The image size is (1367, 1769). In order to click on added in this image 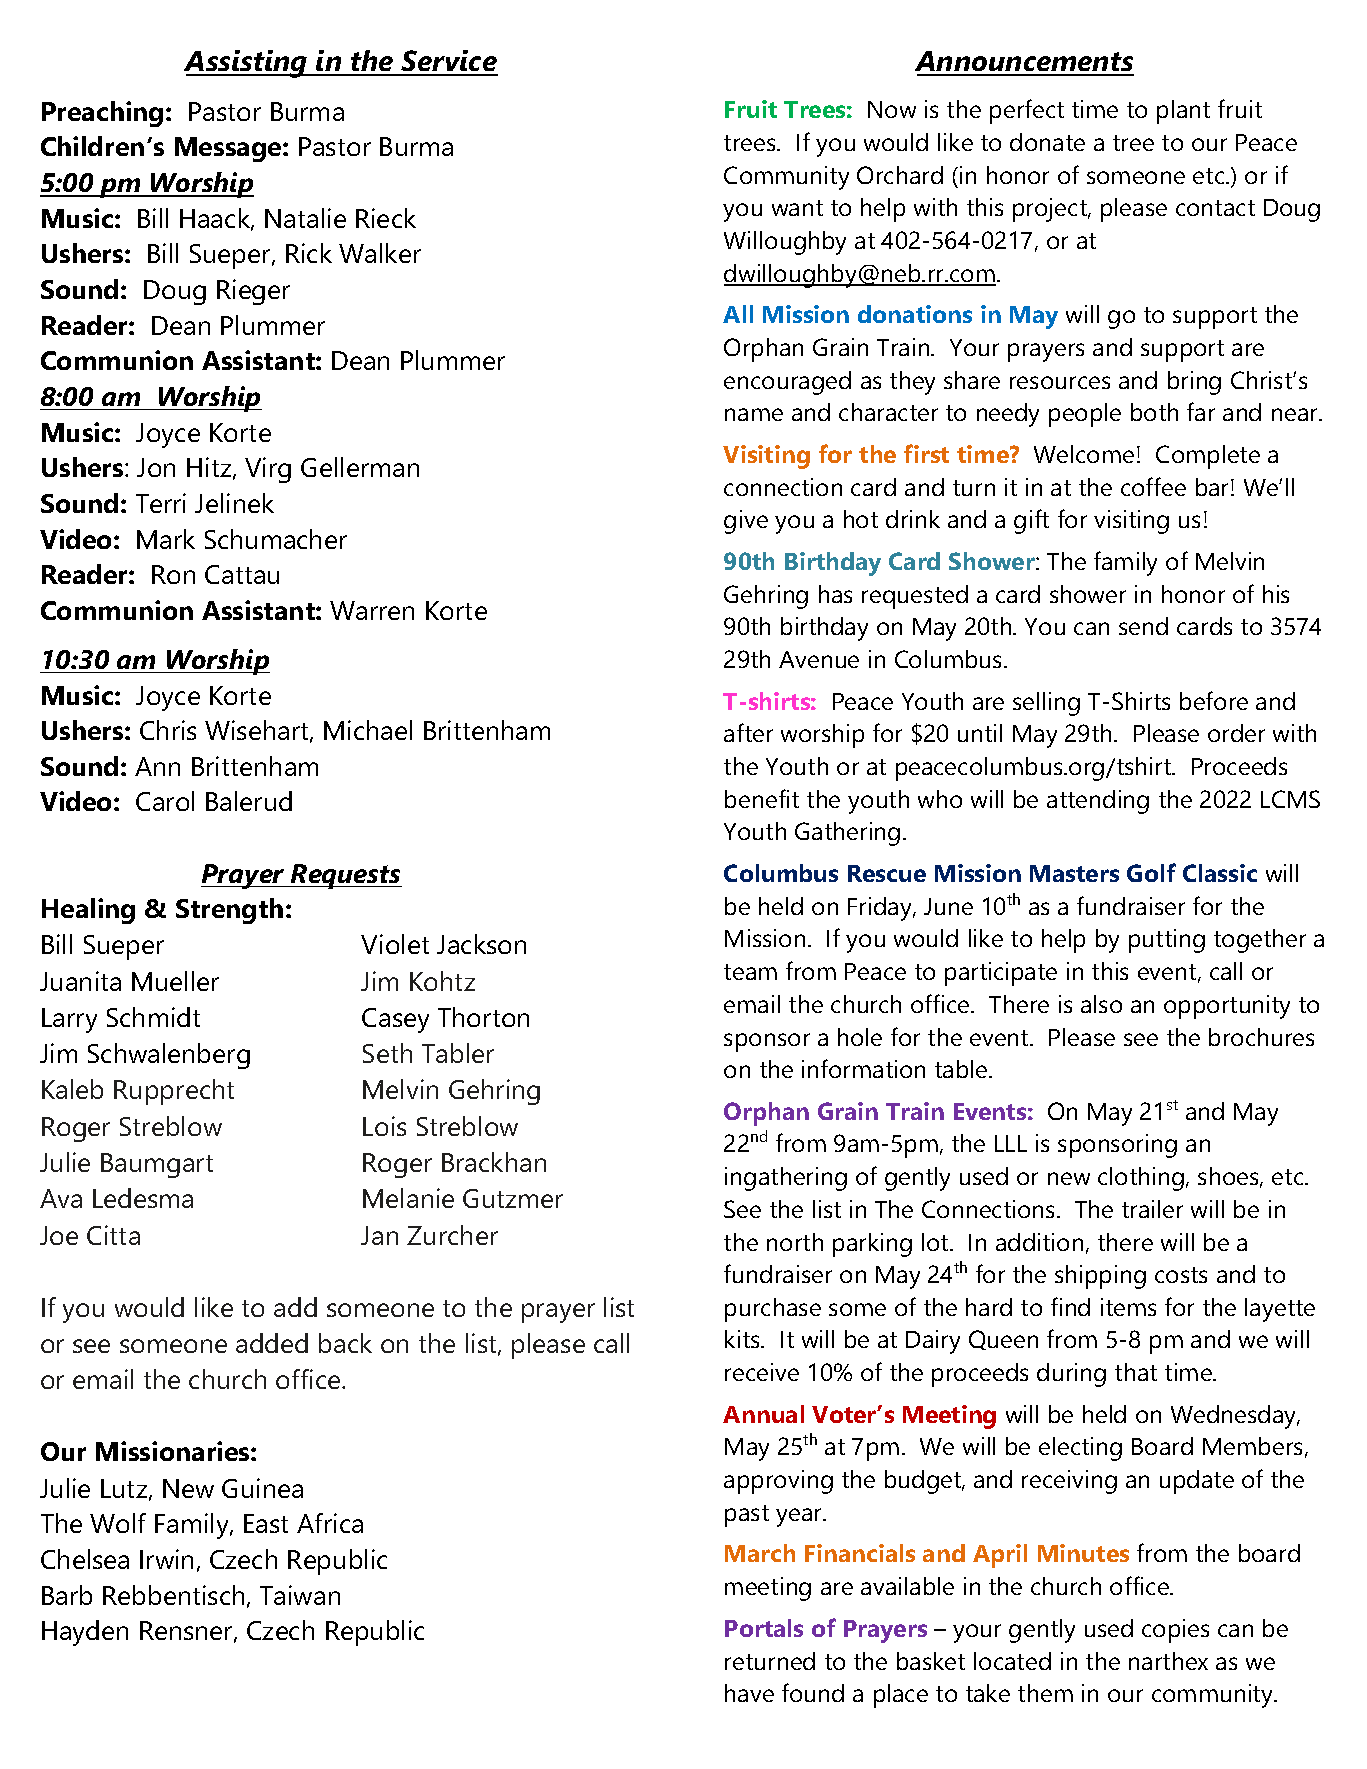, I will do `click(272, 1343)`.
